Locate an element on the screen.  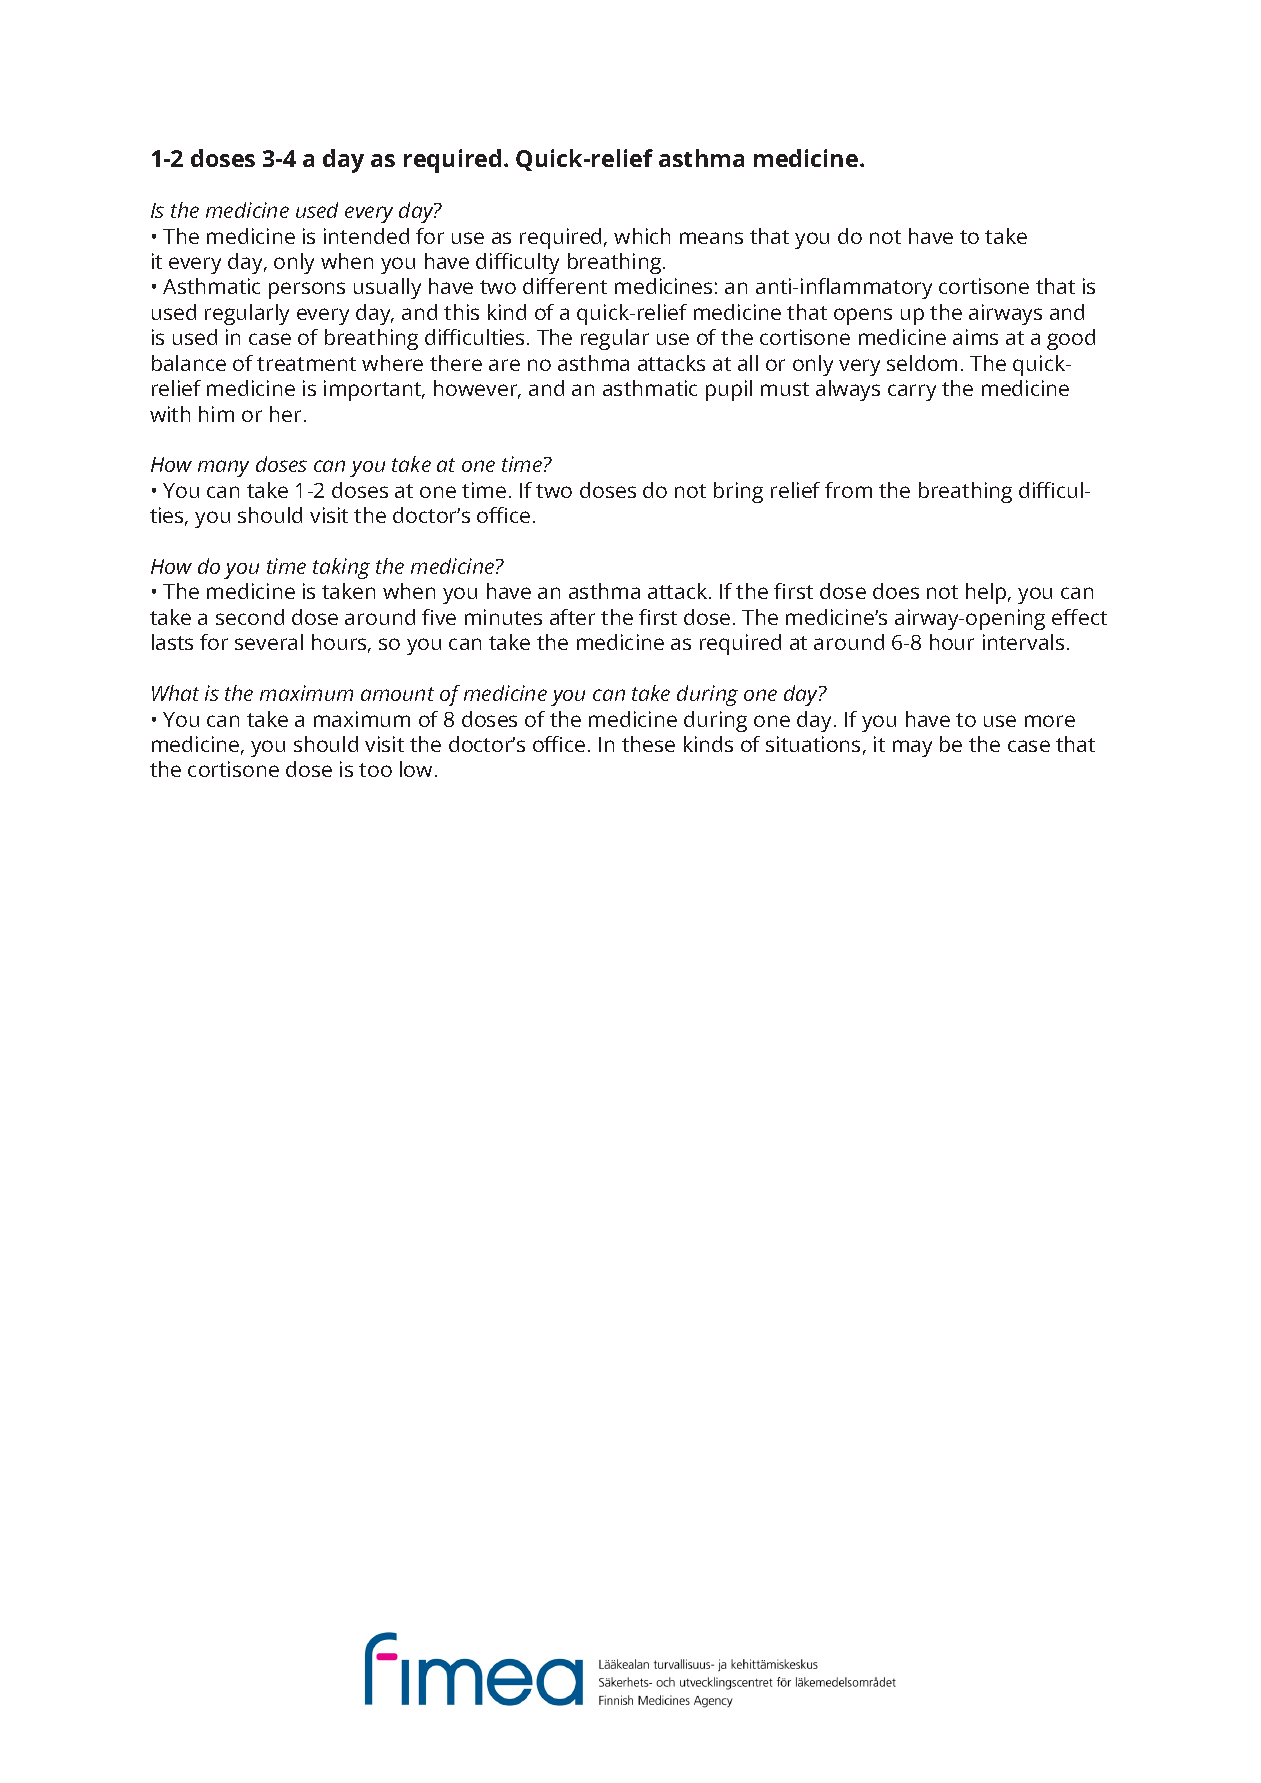
many is located at coordinates (223, 468).
